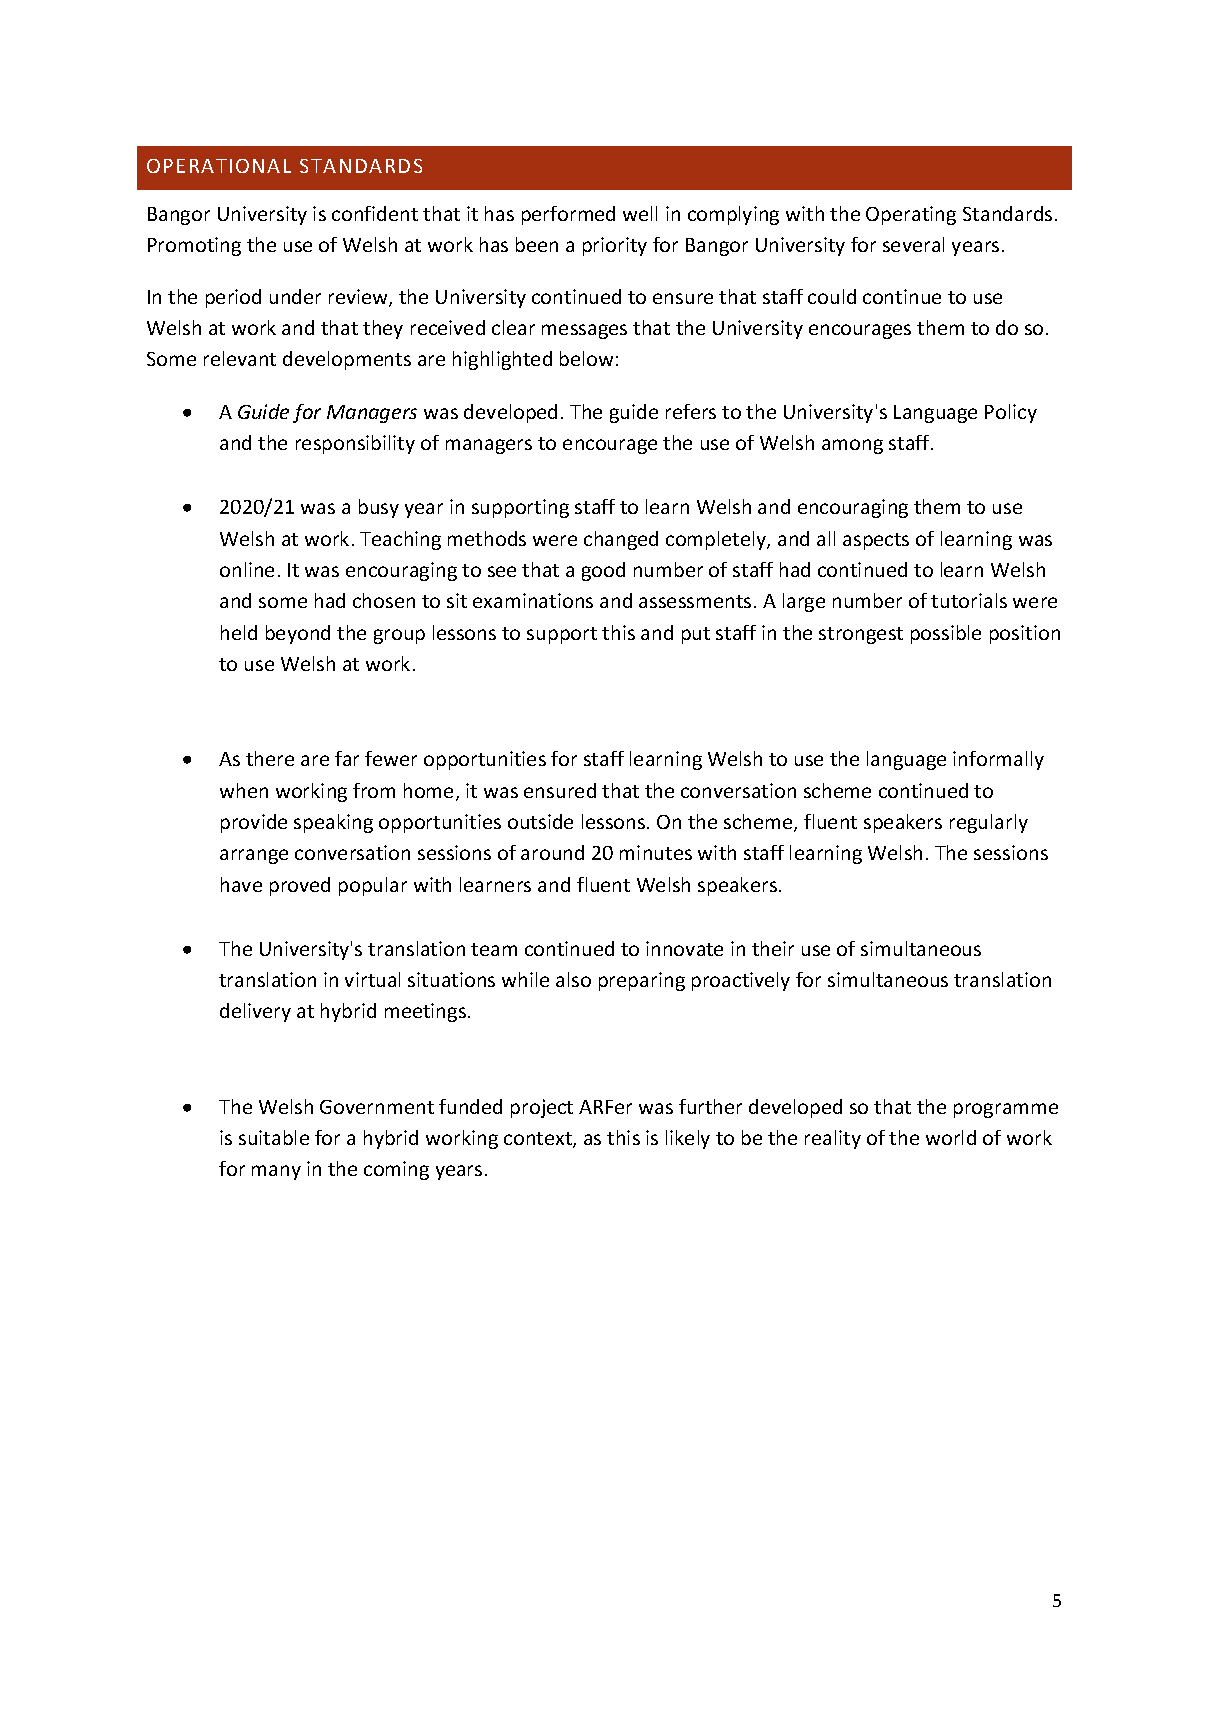 This screenshot has height=1709, width=1209. I want to click on Operating, so click(911, 215).
